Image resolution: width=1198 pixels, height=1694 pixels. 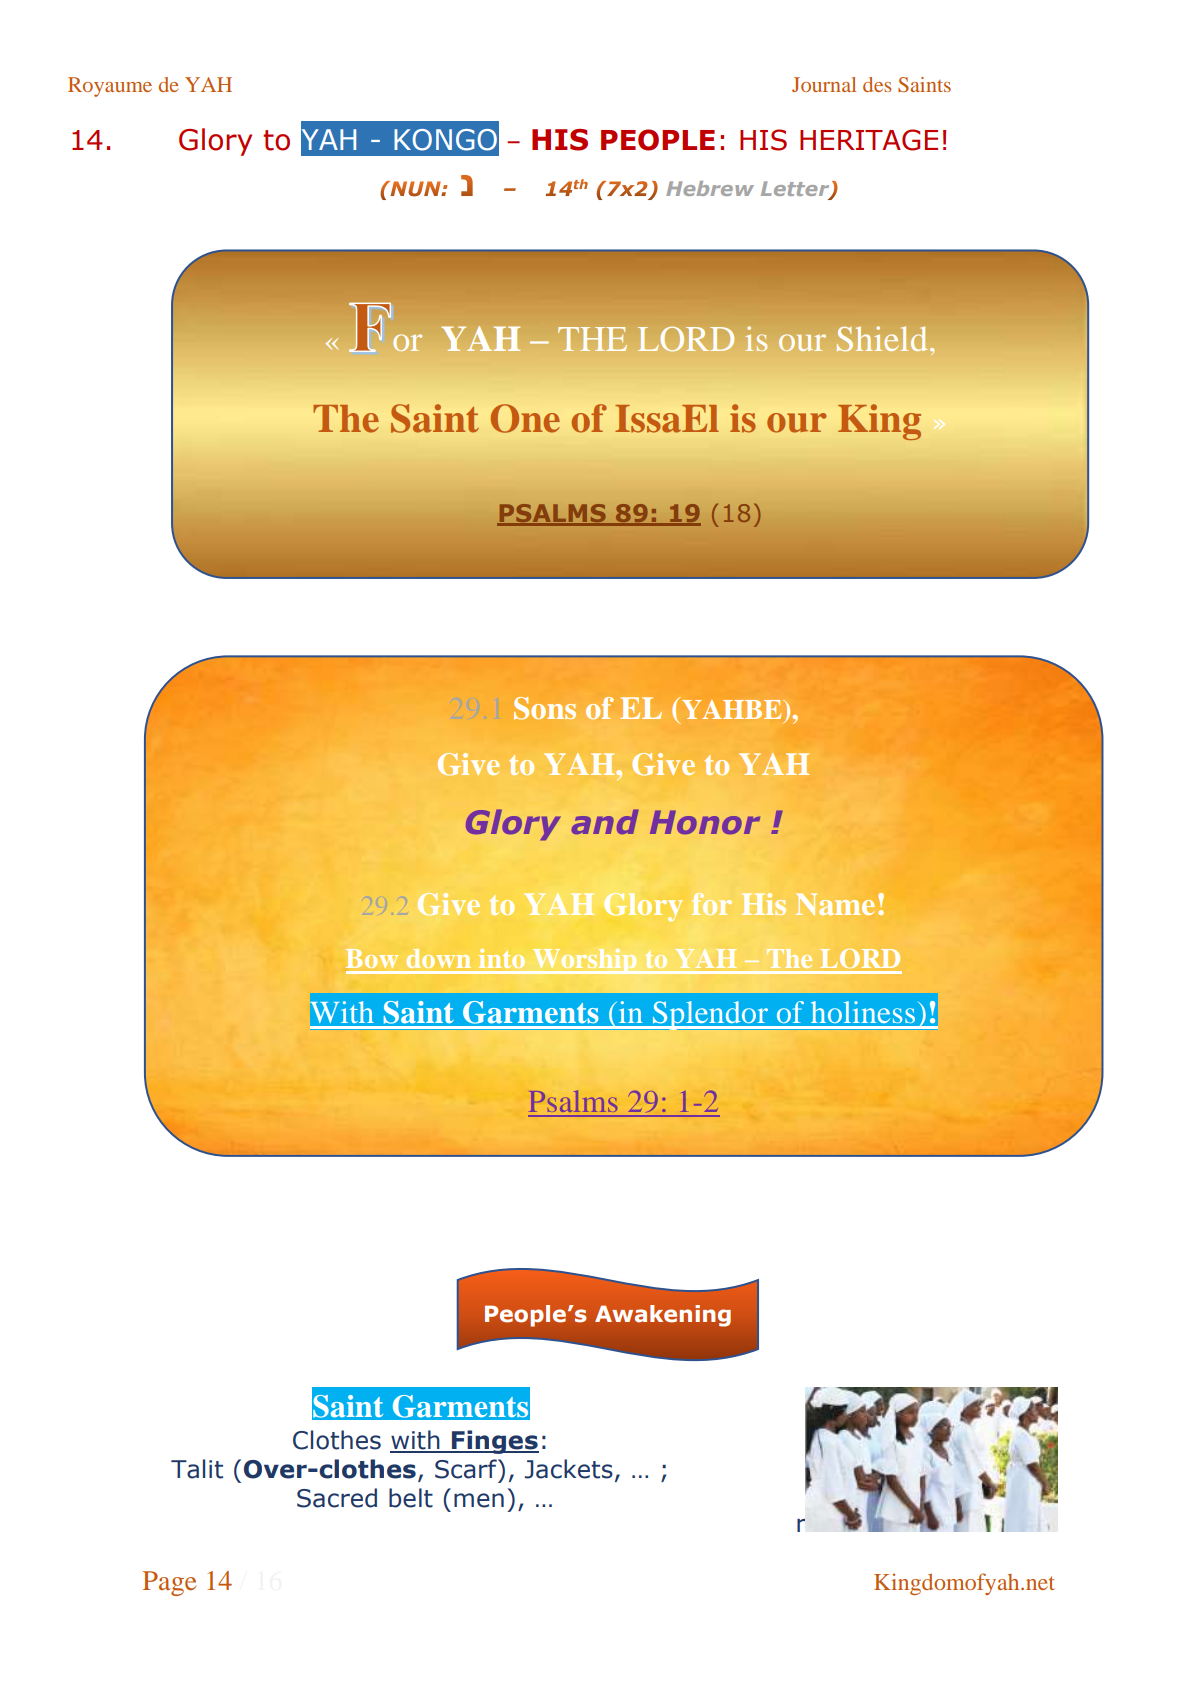 I want to click on and, so click(x=605, y=821).
